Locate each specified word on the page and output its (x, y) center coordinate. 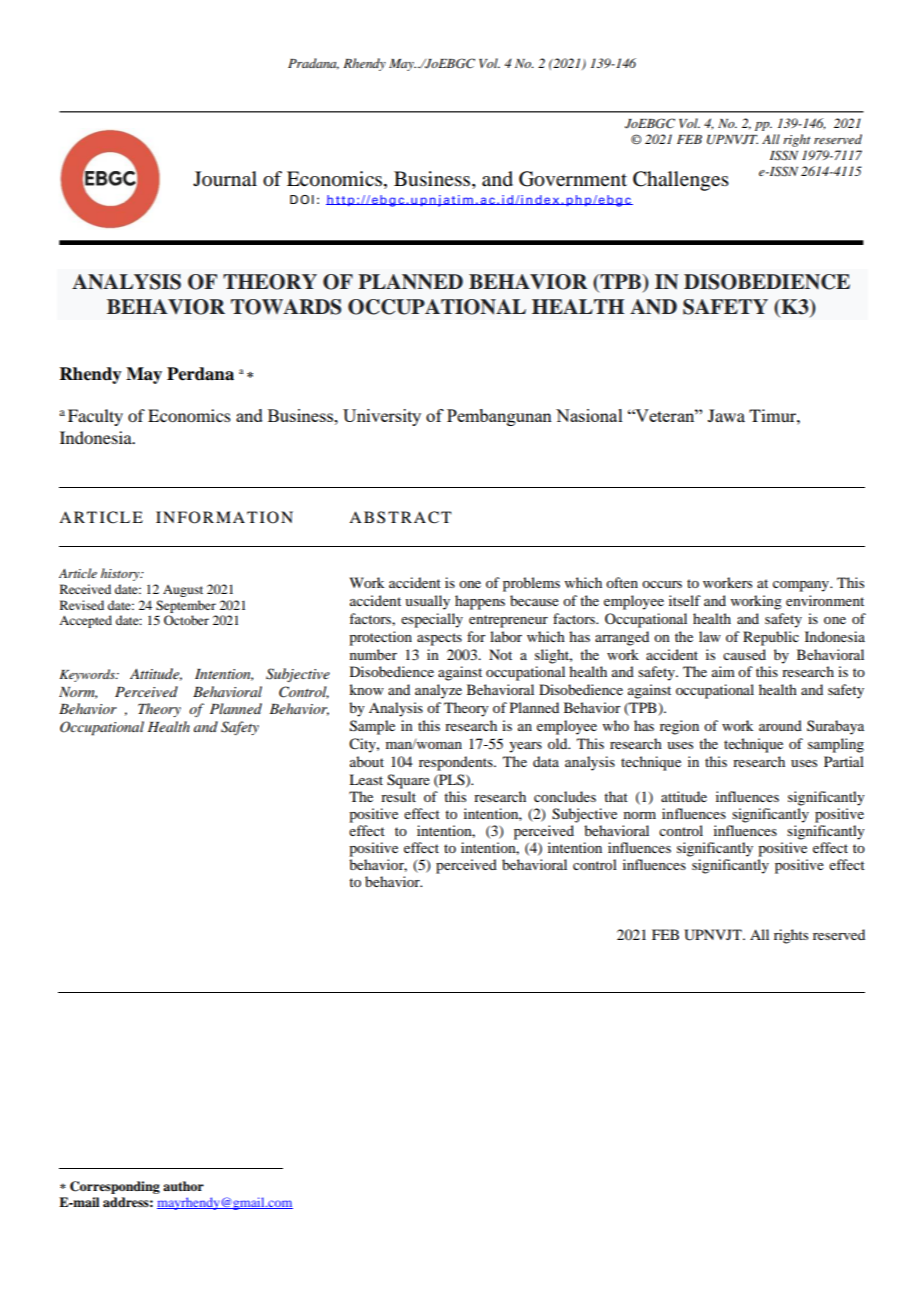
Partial (844, 761)
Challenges (681, 181)
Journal (225, 179)
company (802, 586)
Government (573, 179)
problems (531, 584)
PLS (452, 780)
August (183, 591)
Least (366, 779)
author (183, 1186)
